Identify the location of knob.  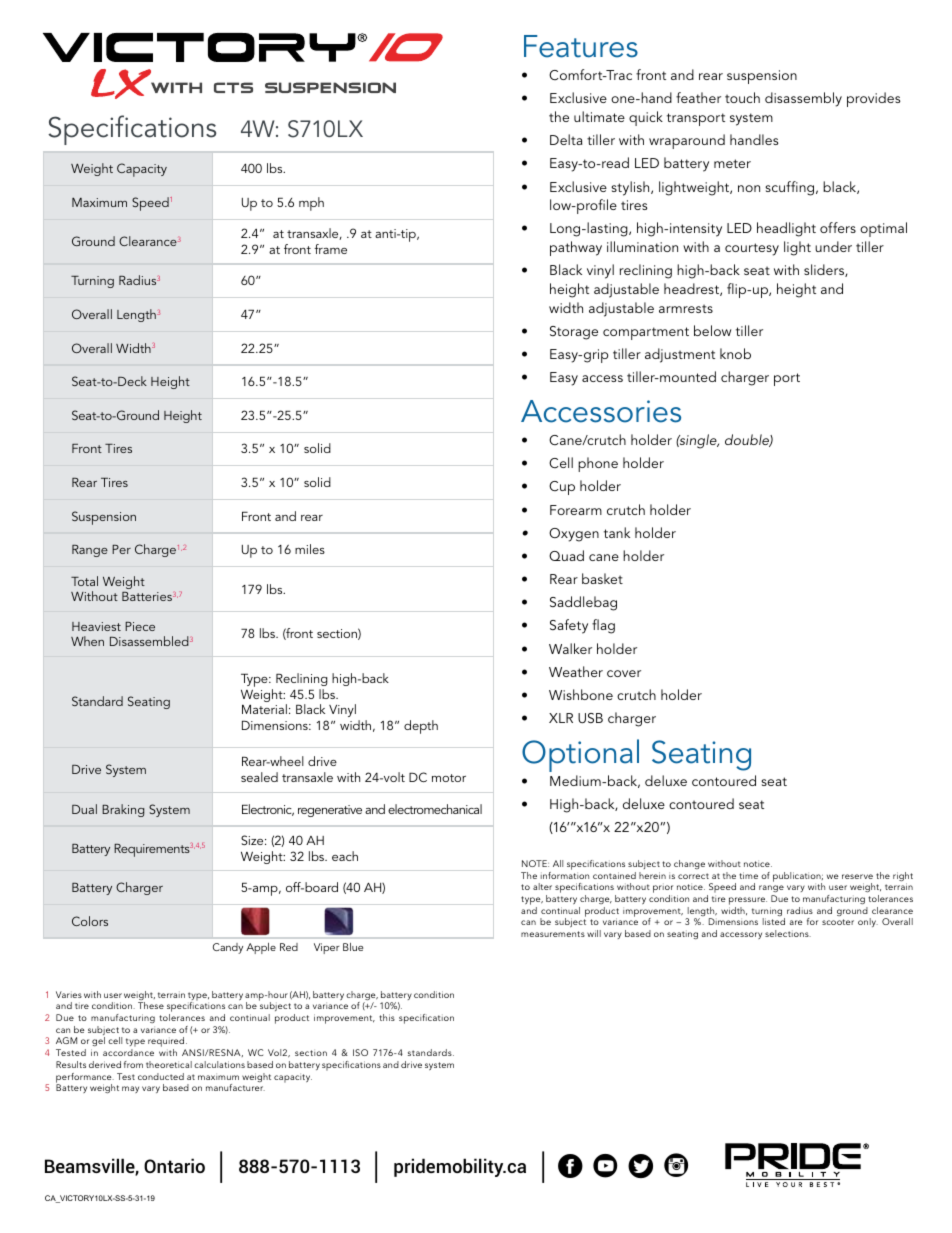
(735, 353).
